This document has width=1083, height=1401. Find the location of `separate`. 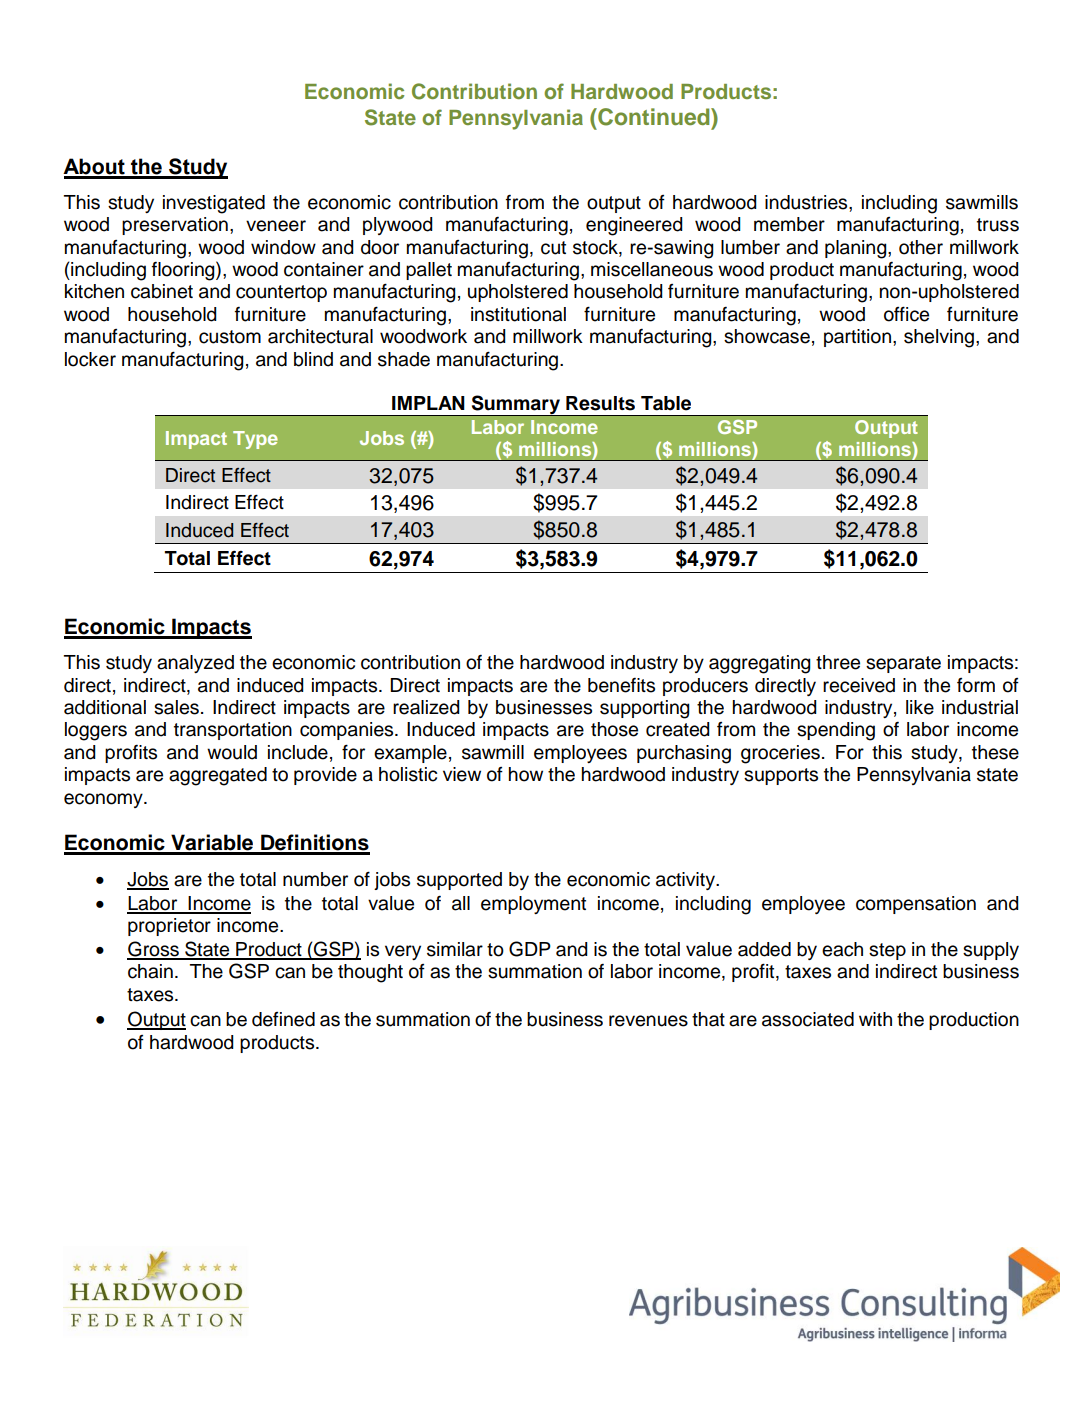

separate is located at coordinates (903, 664).
